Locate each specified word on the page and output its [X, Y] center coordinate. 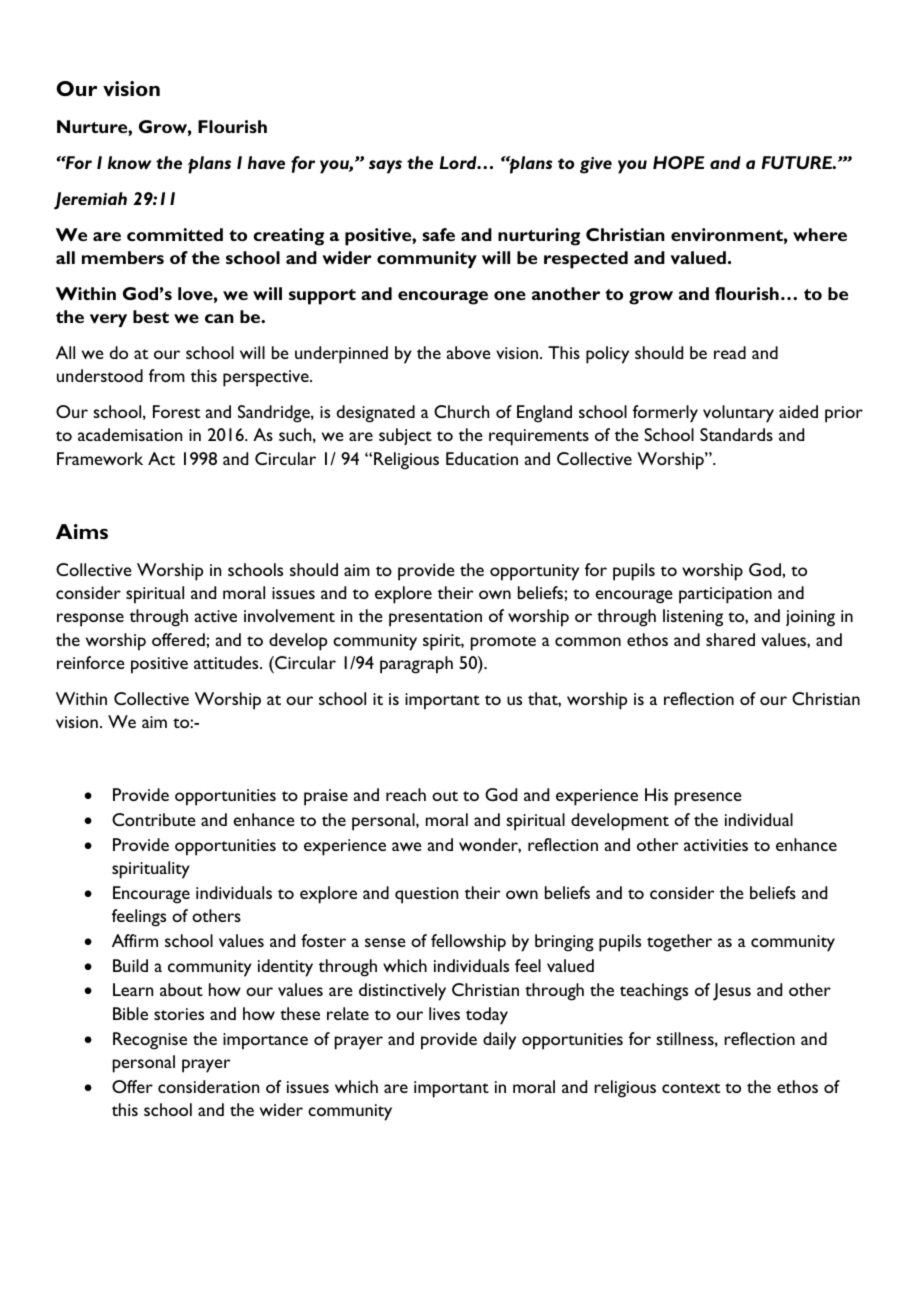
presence [708, 799]
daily [499, 1041]
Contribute [154, 819]
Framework [100, 458]
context [691, 1088]
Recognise [150, 1041]
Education [482, 458]
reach [406, 794]
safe [438, 234]
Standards [736, 434]
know [130, 162]
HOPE [678, 162]
